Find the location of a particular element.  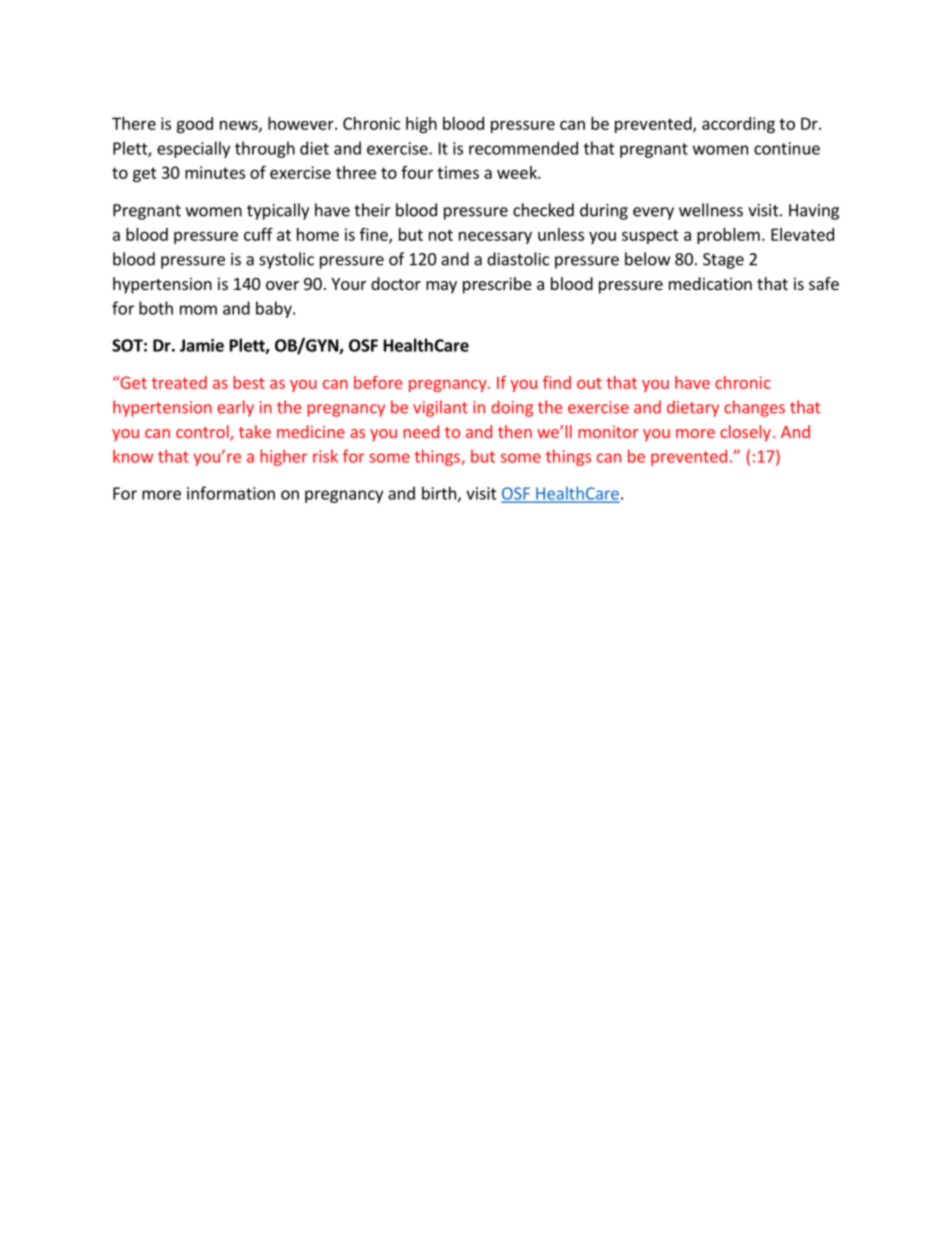

medication is located at coordinates (710, 283).
